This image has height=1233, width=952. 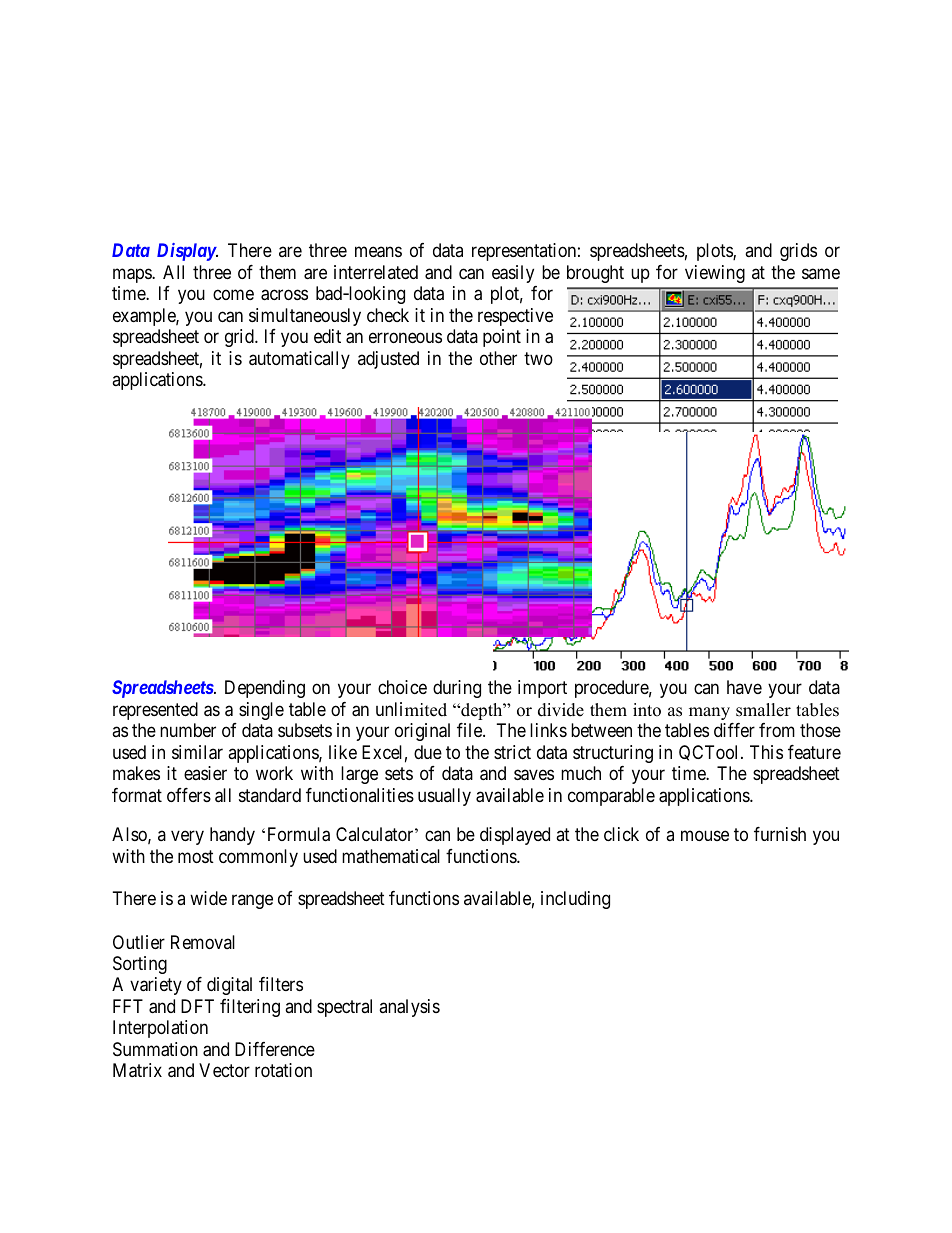 What do you see at coordinates (498, 358) in the image?
I see `other` at bounding box center [498, 358].
